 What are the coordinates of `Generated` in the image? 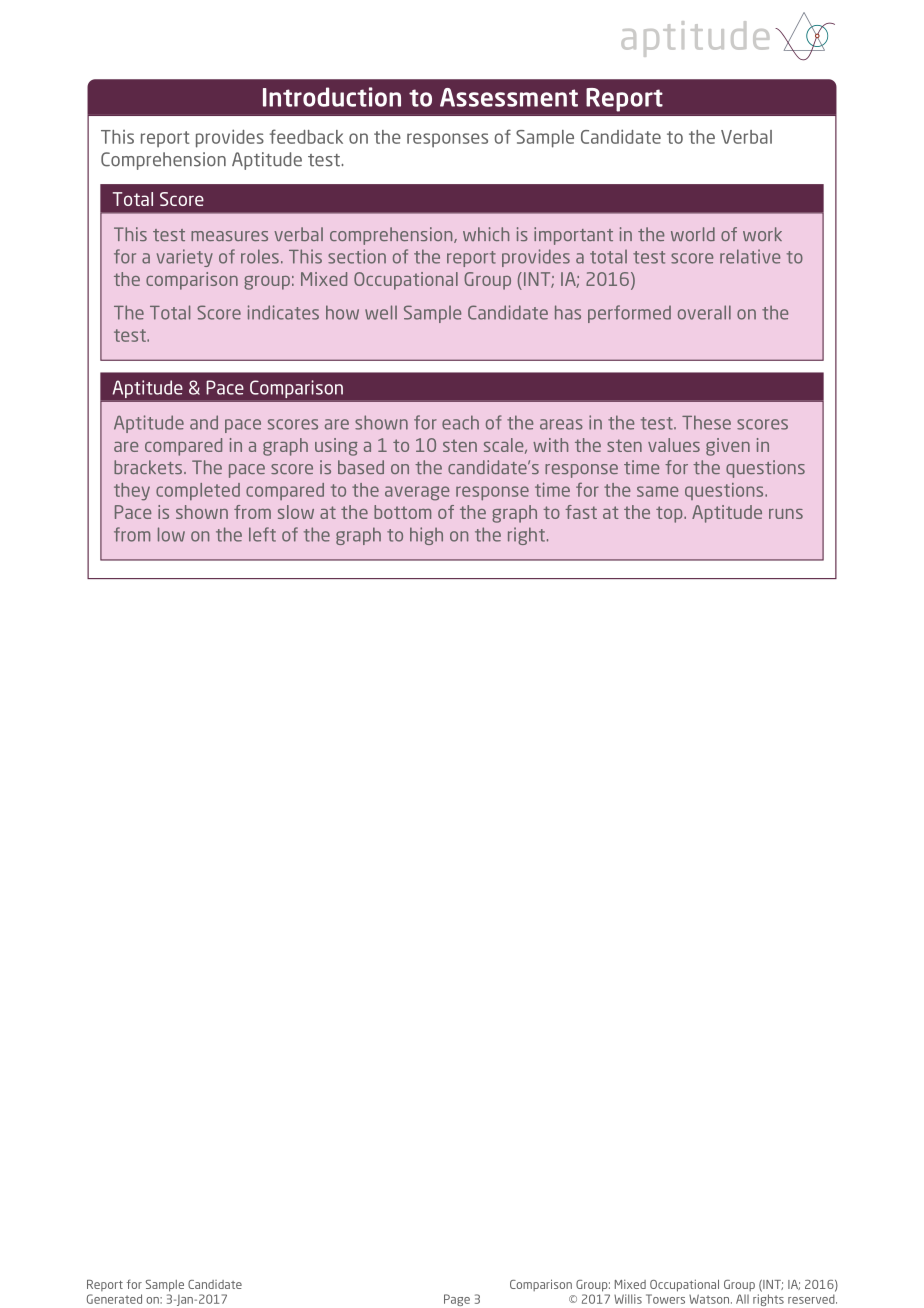 It's located at (114, 1299).
